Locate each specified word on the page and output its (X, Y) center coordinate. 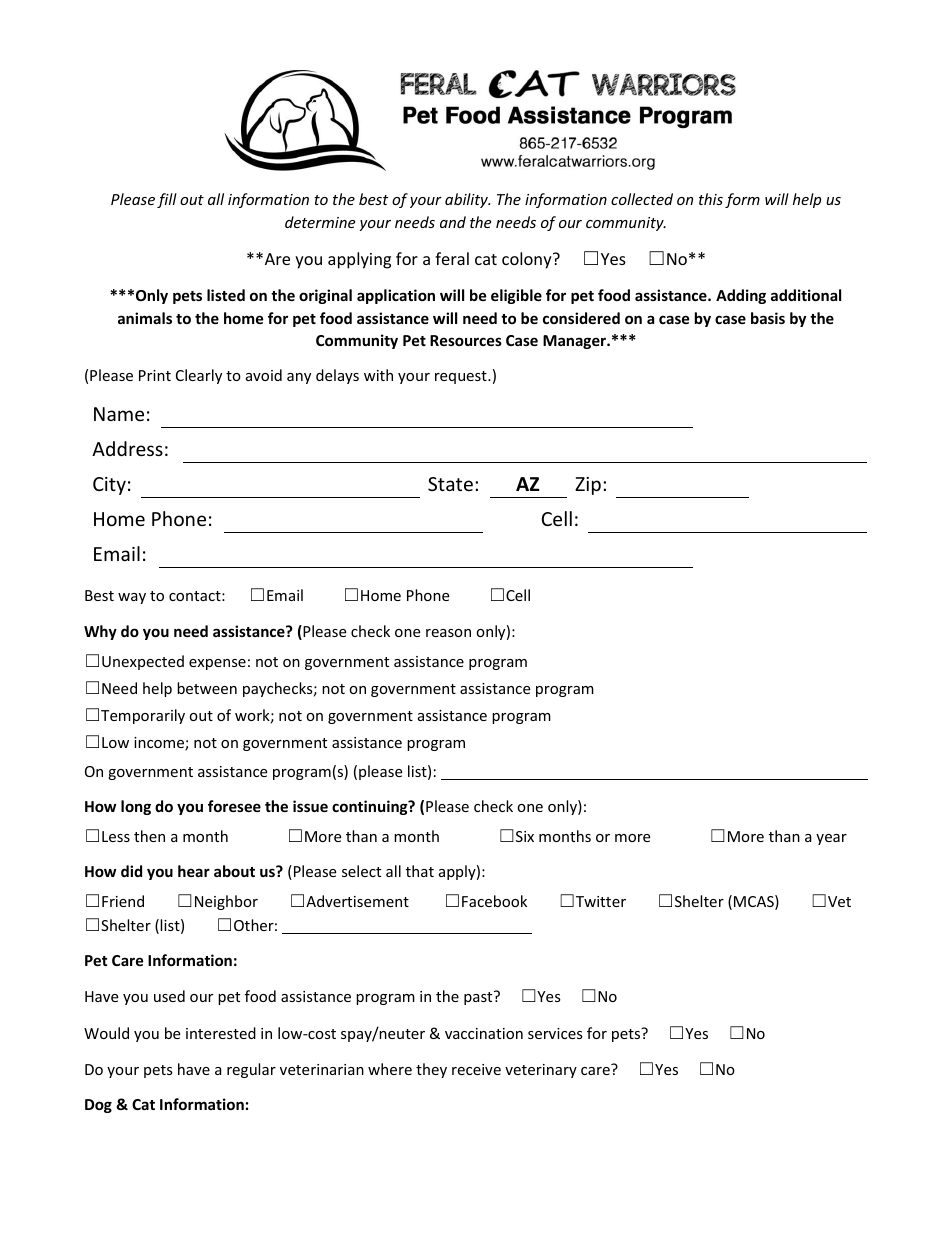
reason (448, 633)
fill (167, 200)
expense (217, 664)
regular (251, 1070)
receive (476, 1069)
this (711, 199)
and (453, 222)
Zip (588, 486)
